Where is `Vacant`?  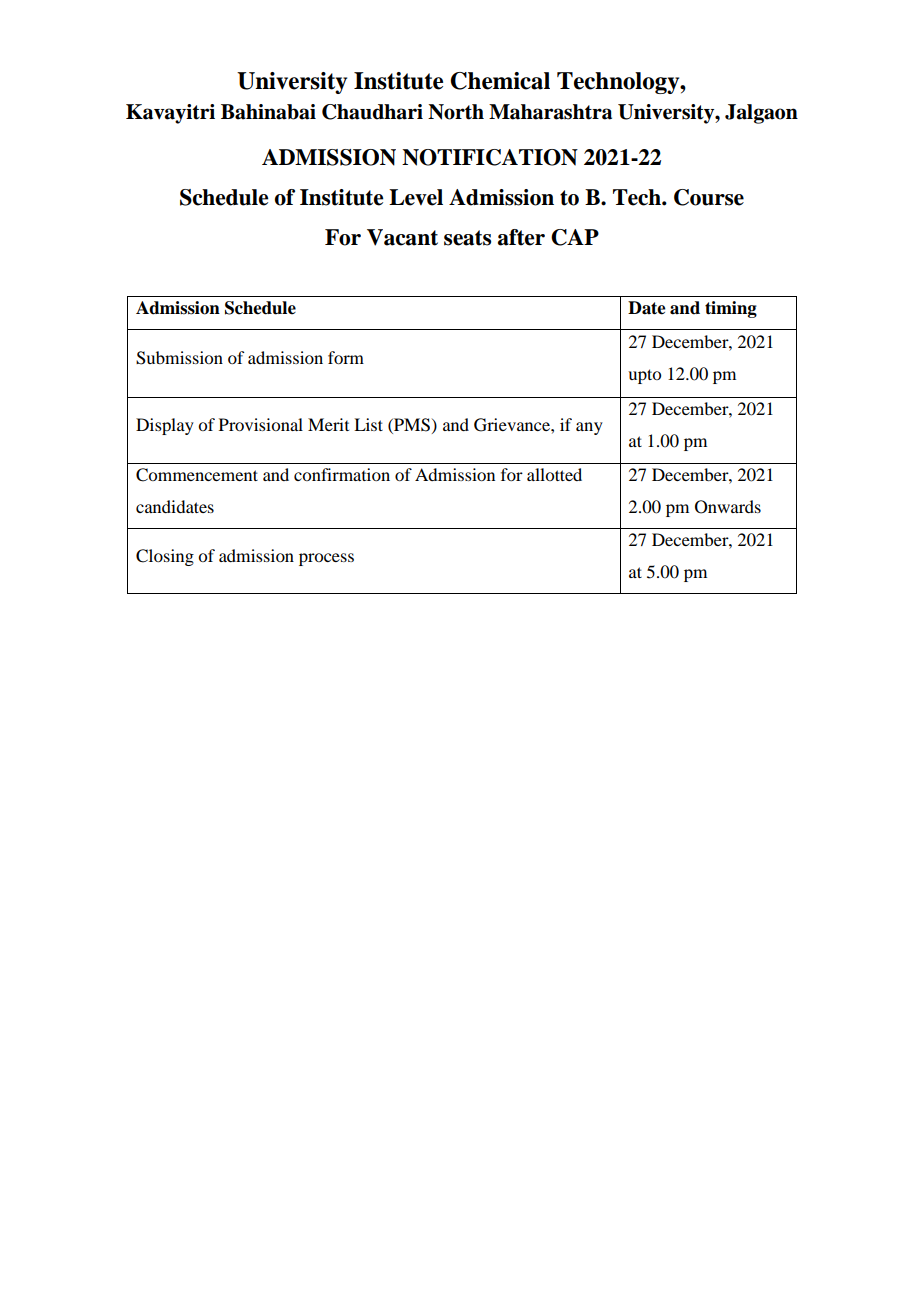 Vacant is located at coordinates (402, 237).
